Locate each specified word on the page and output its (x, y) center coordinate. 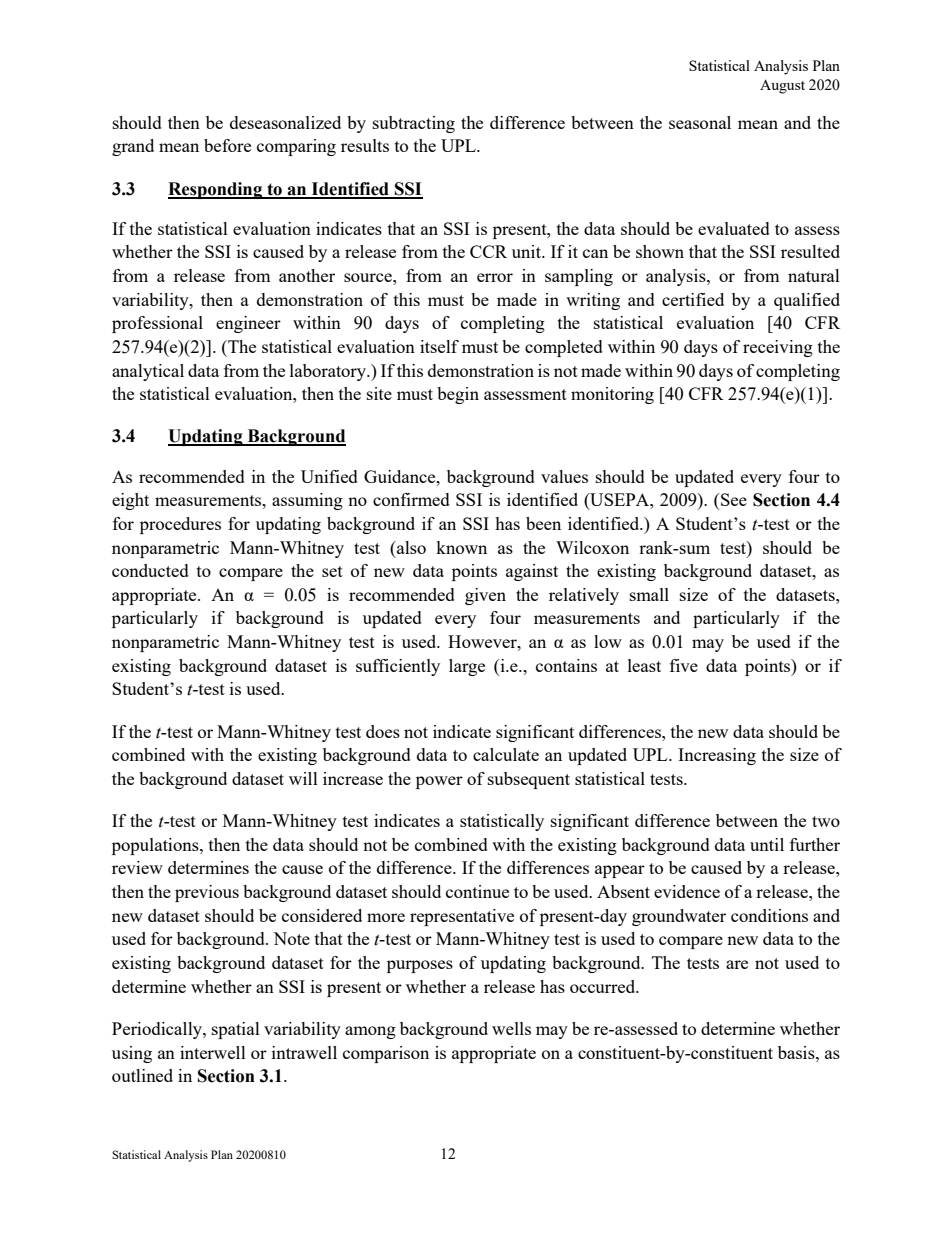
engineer (248, 324)
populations (156, 846)
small (649, 594)
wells (511, 1028)
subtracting (414, 124)
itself (439, 346)
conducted (150, 570)
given (485, 596)
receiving (778, 348)
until (767, 844)
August (782, 86)
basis (797, 1052)
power (439, 782)
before (227, 145)
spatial (236, 1030)
